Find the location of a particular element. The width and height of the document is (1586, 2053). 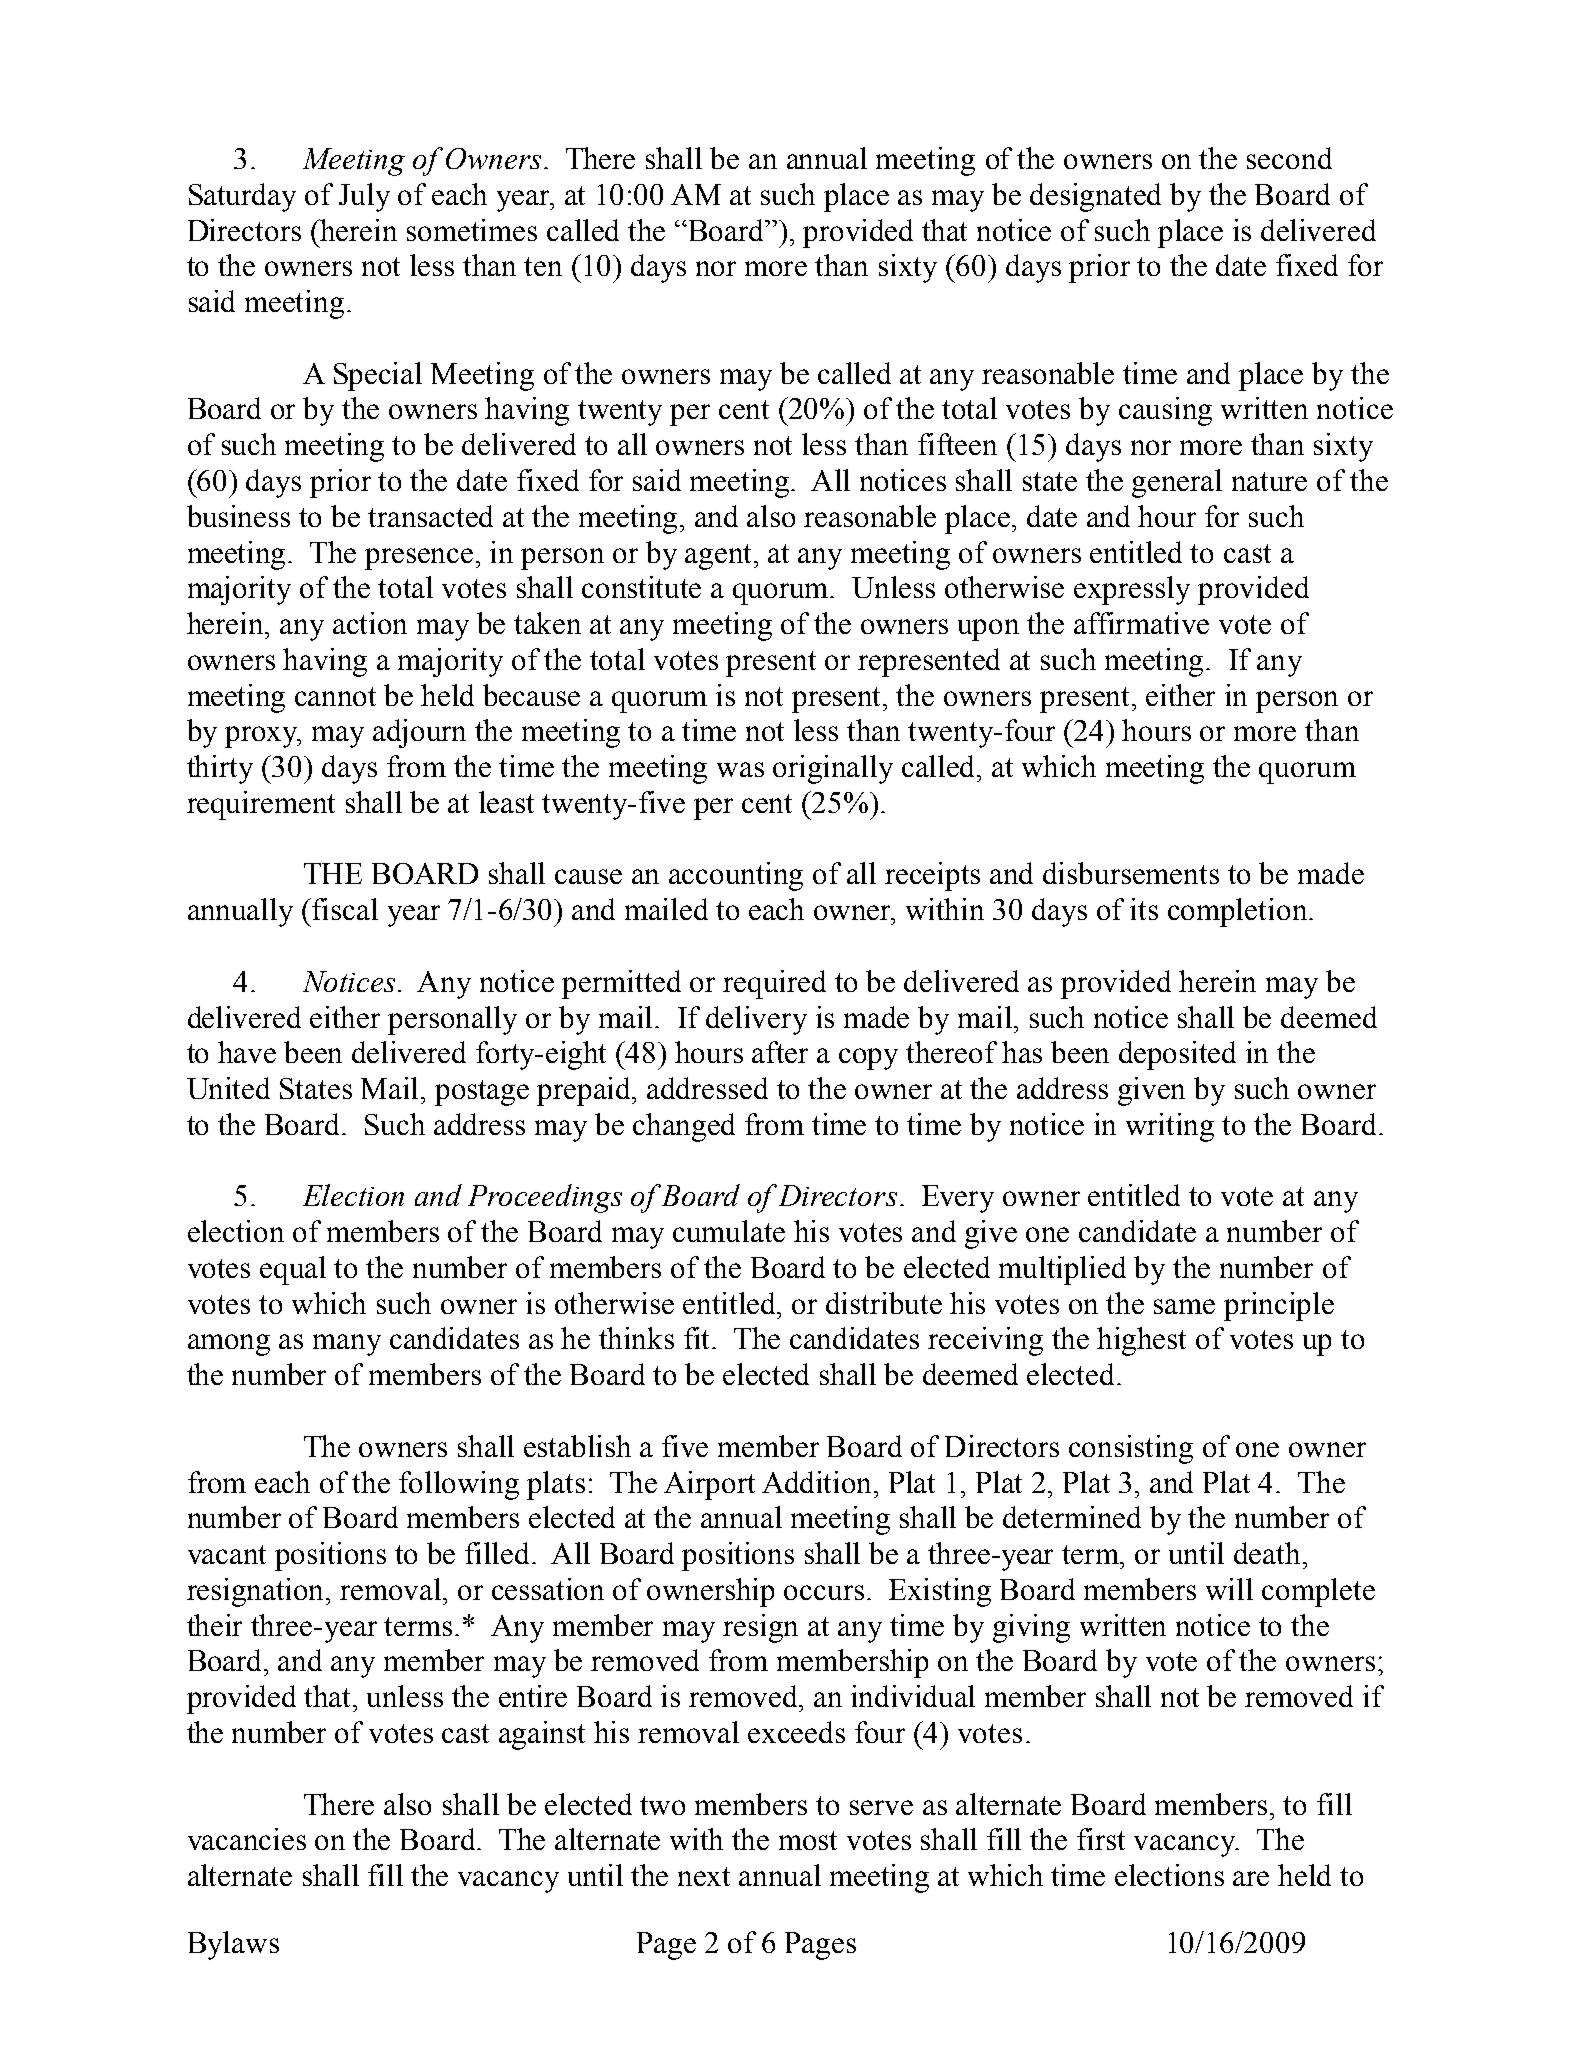

Addition is located at coordinates (818, 1482).
